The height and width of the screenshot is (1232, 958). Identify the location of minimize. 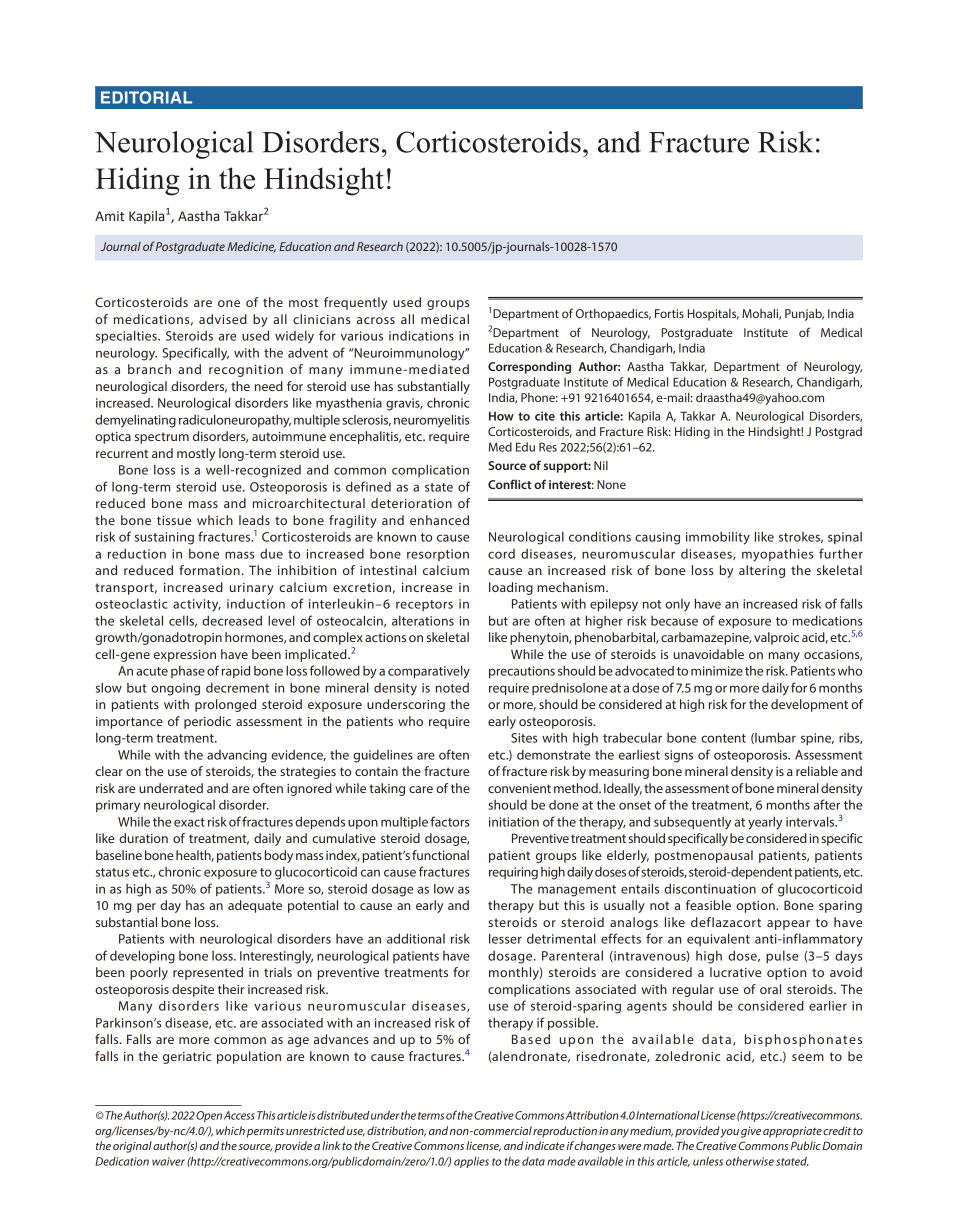
(717, 671).
